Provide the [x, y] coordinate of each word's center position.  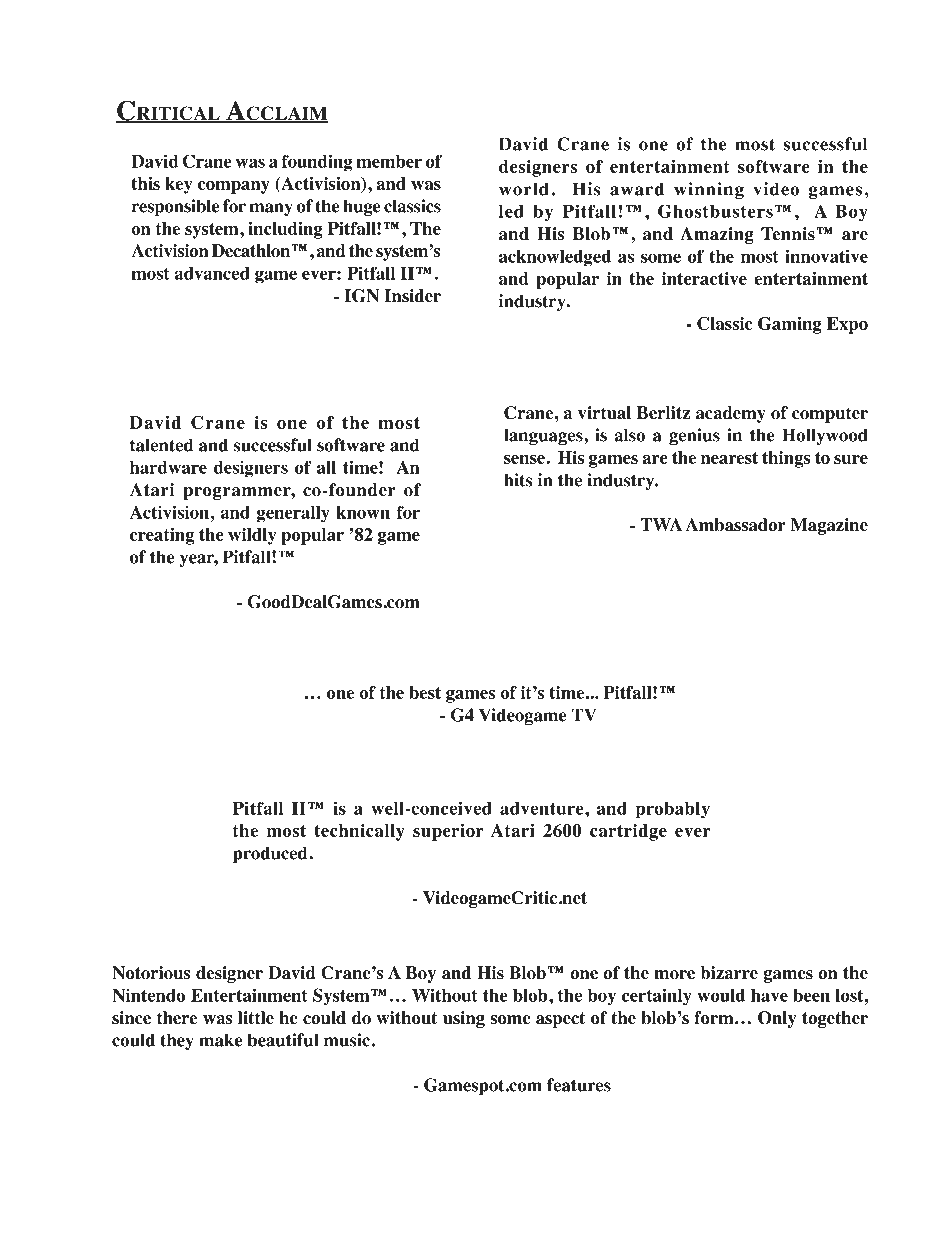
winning [709, 190]
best [425, 692]
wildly [252, 536]
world [524, 189]
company [234, 187]
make [221, 1040]
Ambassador [735, 525]
